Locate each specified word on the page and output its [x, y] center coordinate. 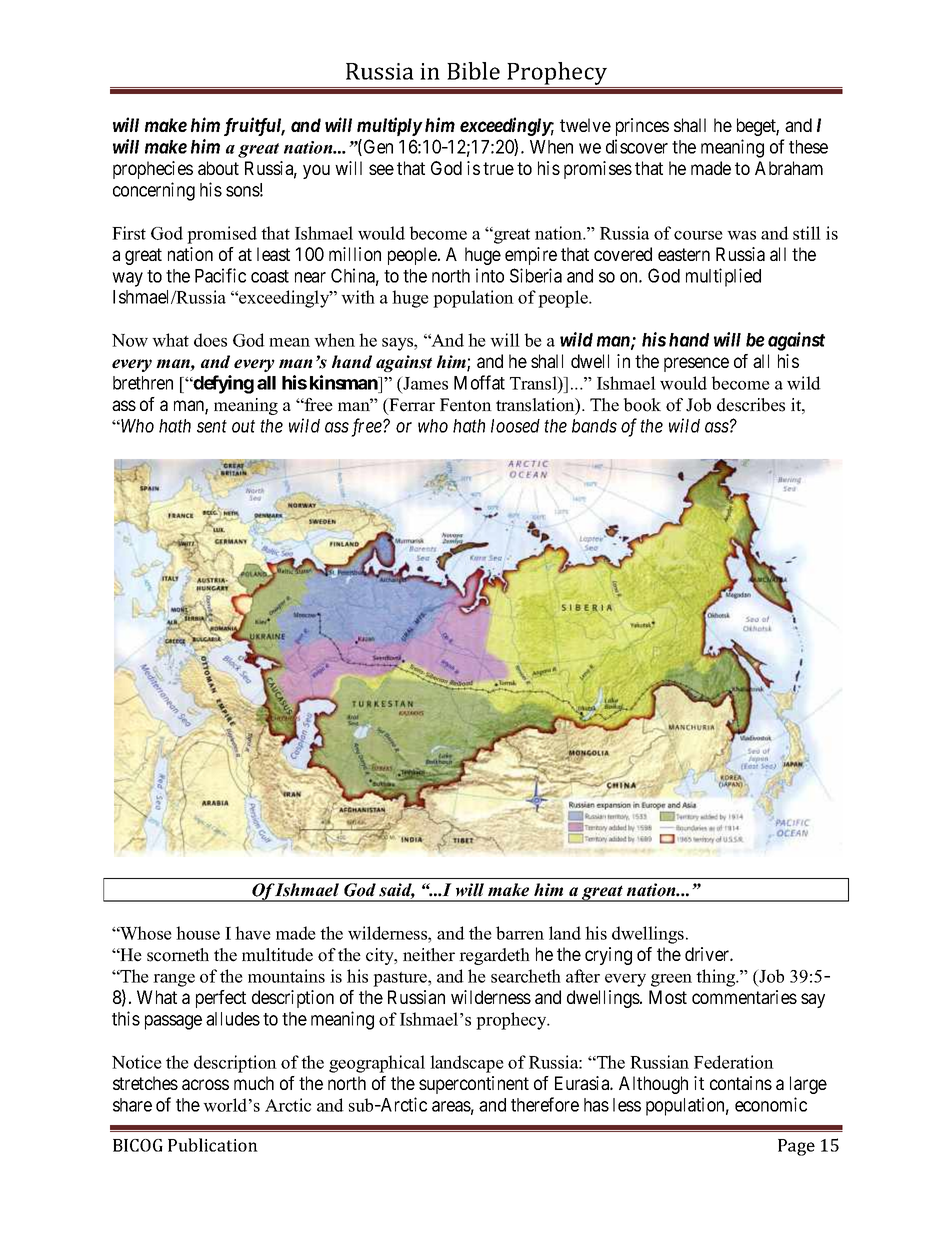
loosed [515, 426]
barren [520, 933]
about [218, 168]
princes [642, 127]
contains [741, 1083]
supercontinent [474, 1085]
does [210, 340]
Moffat [479, 382]
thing [717, 978]
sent [212, 426]
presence [696, 364]
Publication [213, 1145]
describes [751, 405]
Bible [473, 71]
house [198, 933]
